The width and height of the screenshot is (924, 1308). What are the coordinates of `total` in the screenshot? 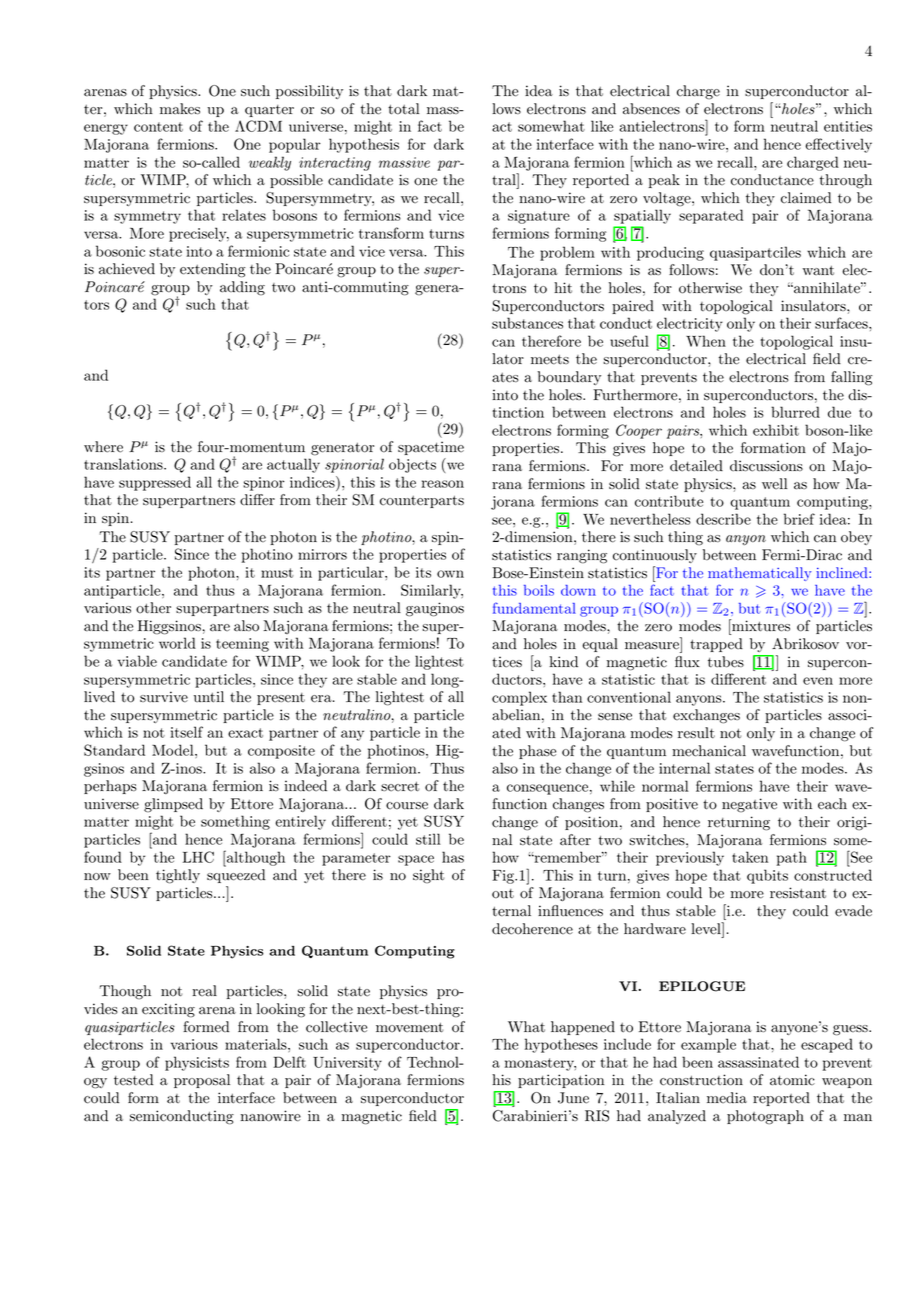 It's located at (404, 109).
